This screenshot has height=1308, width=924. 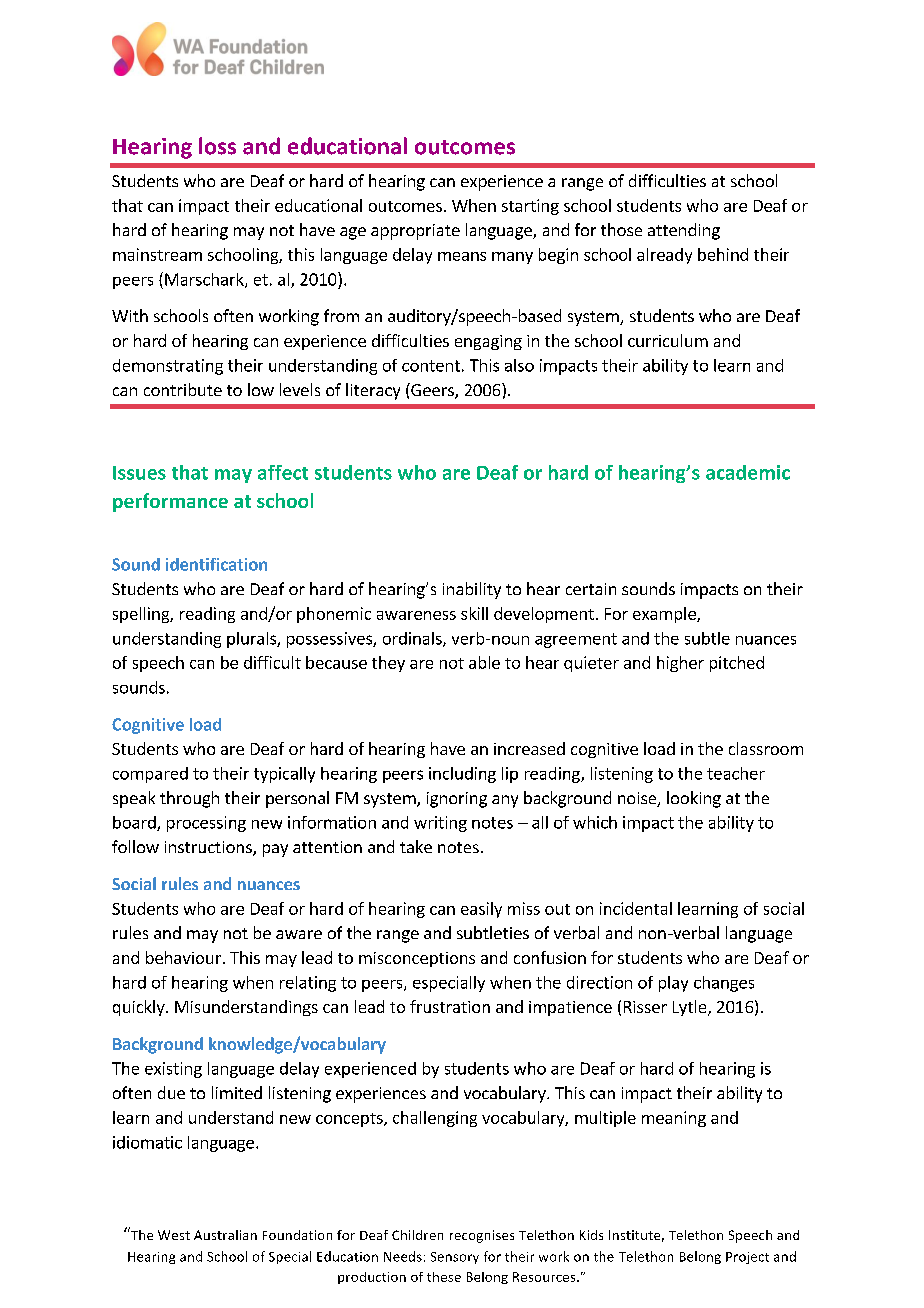 I want to click on play, so click(x=673, y=984).
